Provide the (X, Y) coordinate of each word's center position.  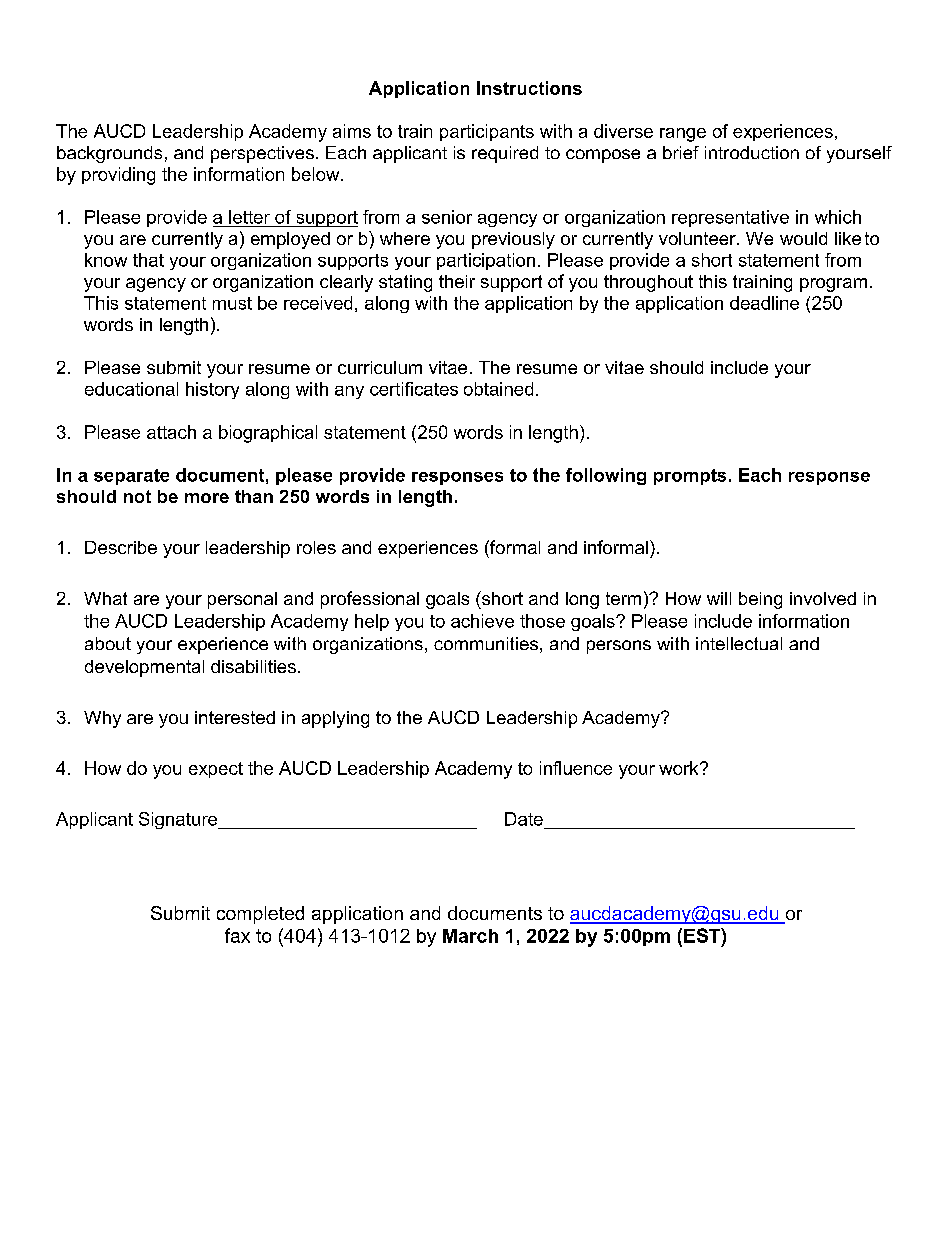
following (606, 476)
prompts (690, 477)
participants (487, 132)
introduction (752, 152)
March (470, 936)
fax (237, 935)
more (207, 498)
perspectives (262, 154)
